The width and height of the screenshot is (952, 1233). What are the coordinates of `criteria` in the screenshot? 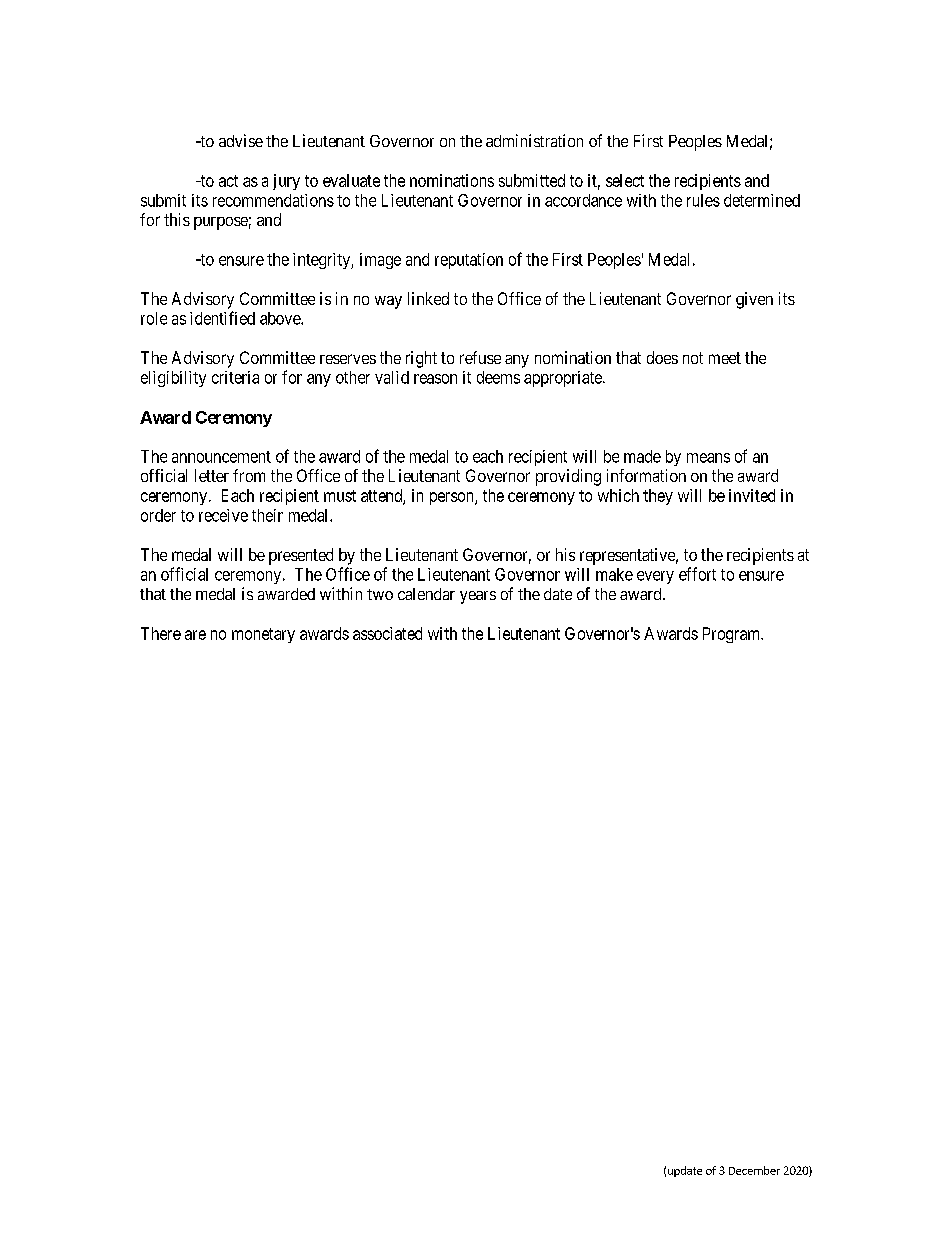 It's located at (235, 377).
